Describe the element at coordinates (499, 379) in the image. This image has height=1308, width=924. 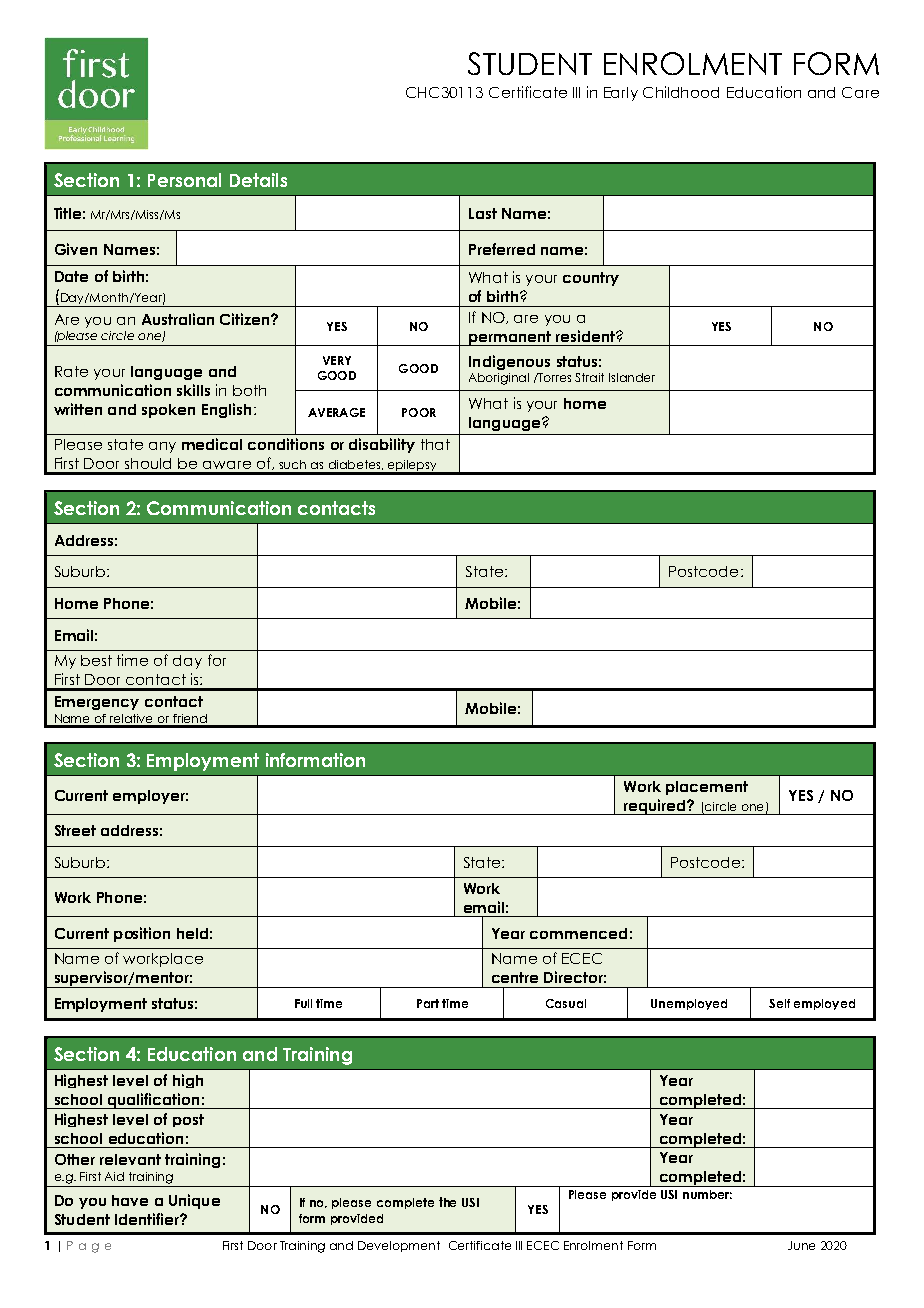
I see `Aboriginal` at that location.
